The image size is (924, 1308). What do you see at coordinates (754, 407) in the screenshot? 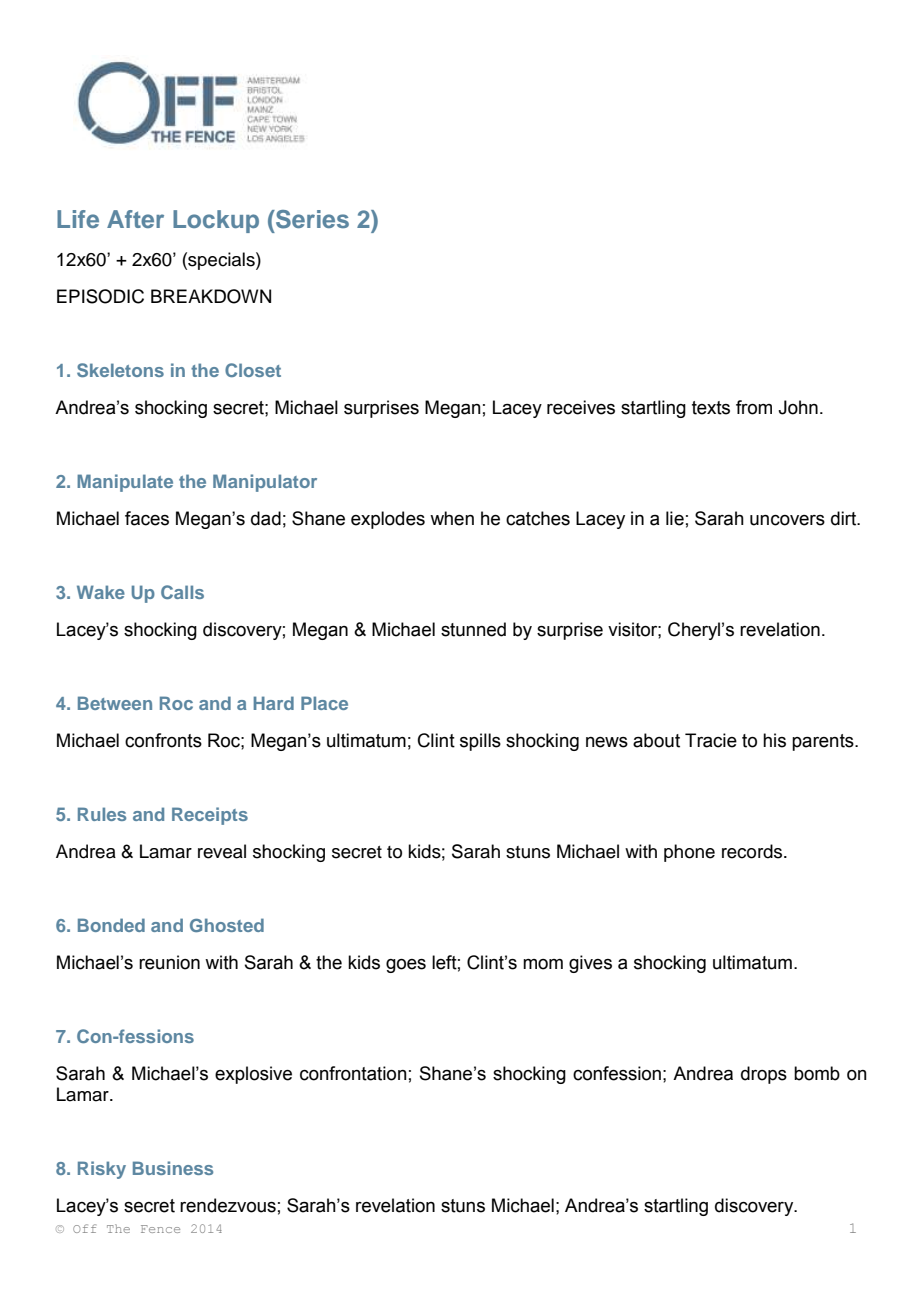
I see `from` at bounding box center [754, 407].
